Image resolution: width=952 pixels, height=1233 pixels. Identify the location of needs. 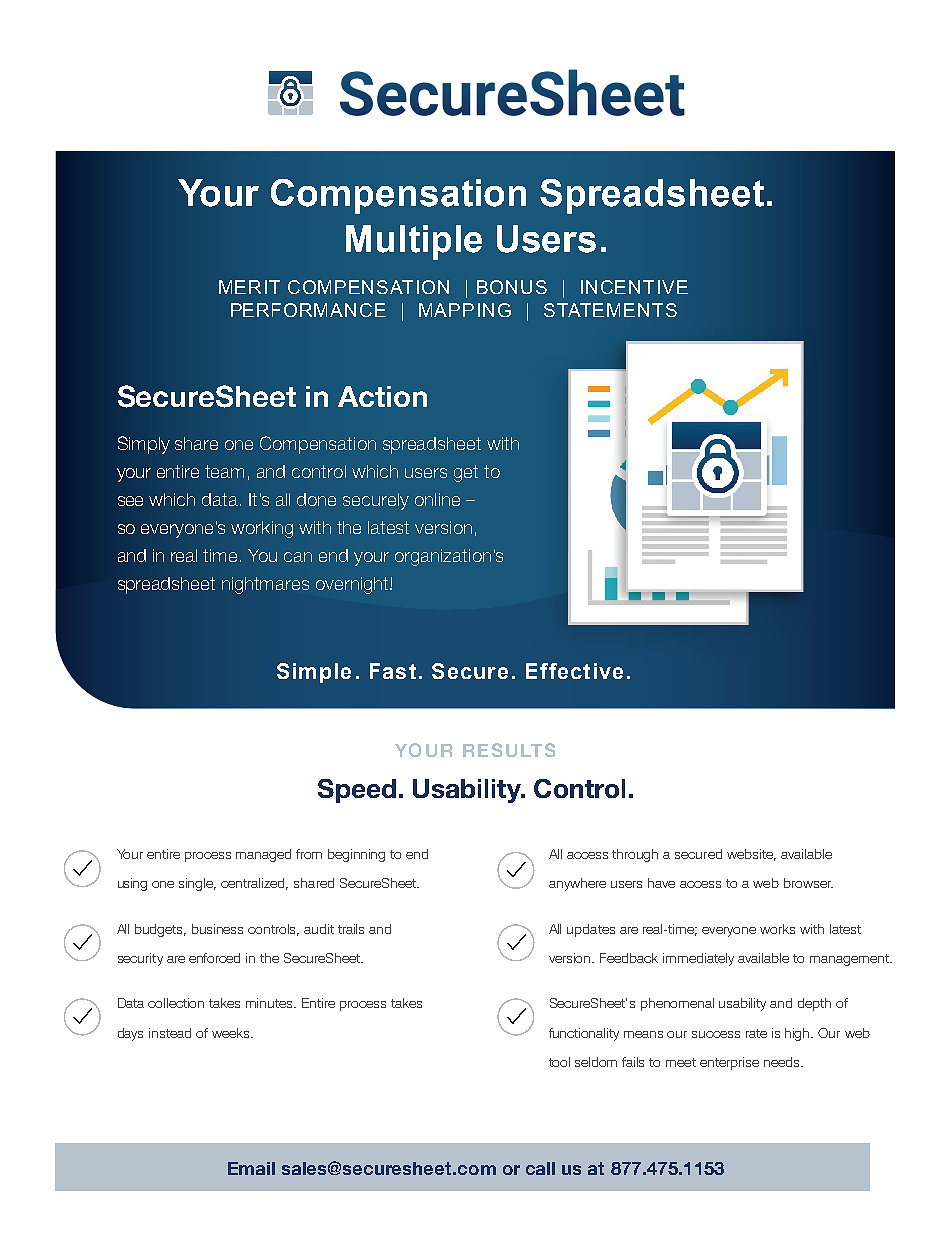
(783, 1062).
